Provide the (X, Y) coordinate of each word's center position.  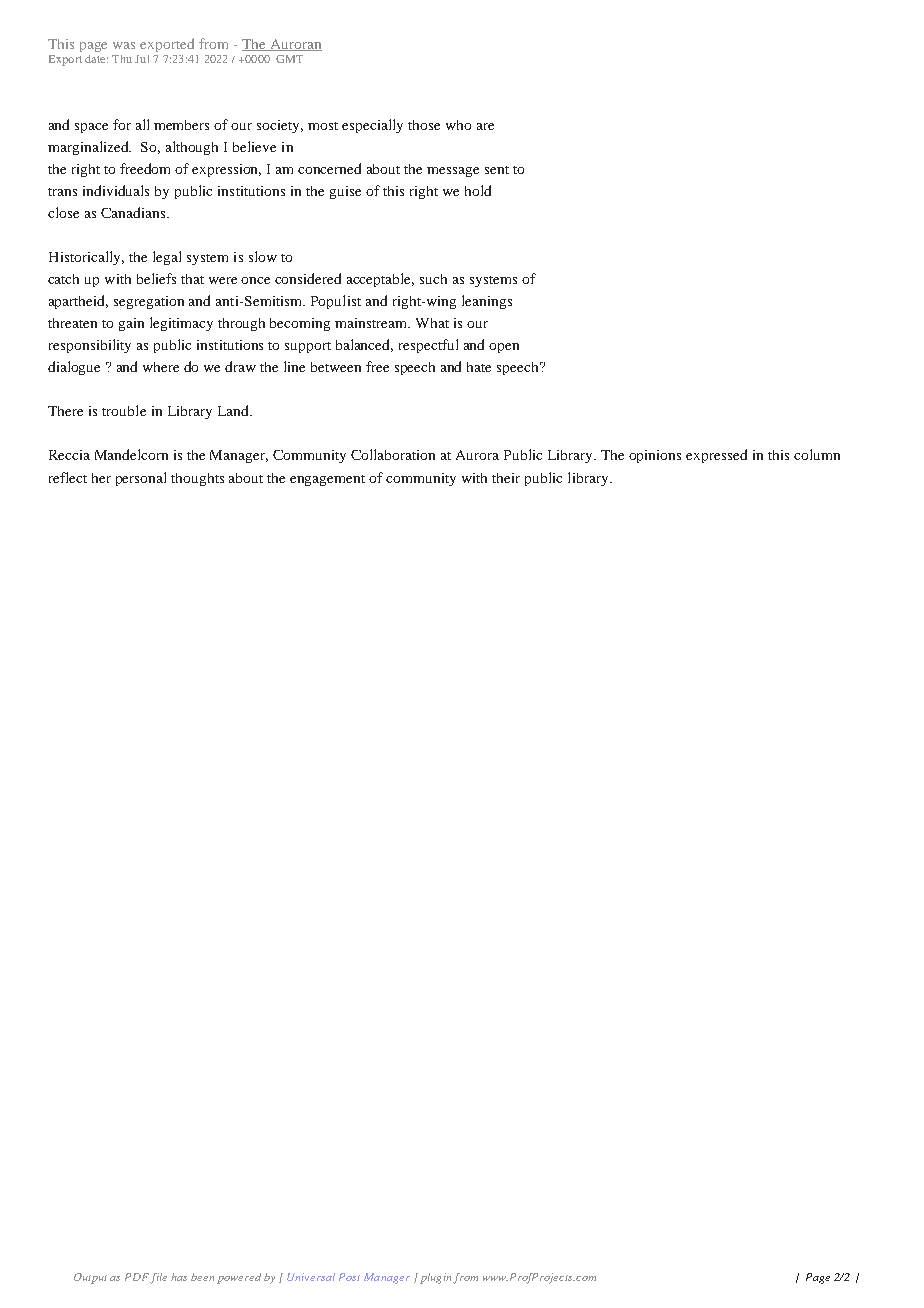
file (158, 1278)
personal (141, 479)
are (485, 126)
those (424, 125)
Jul (142, 59)
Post (349, 1277)
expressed (716, 456)
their (506, 478)
